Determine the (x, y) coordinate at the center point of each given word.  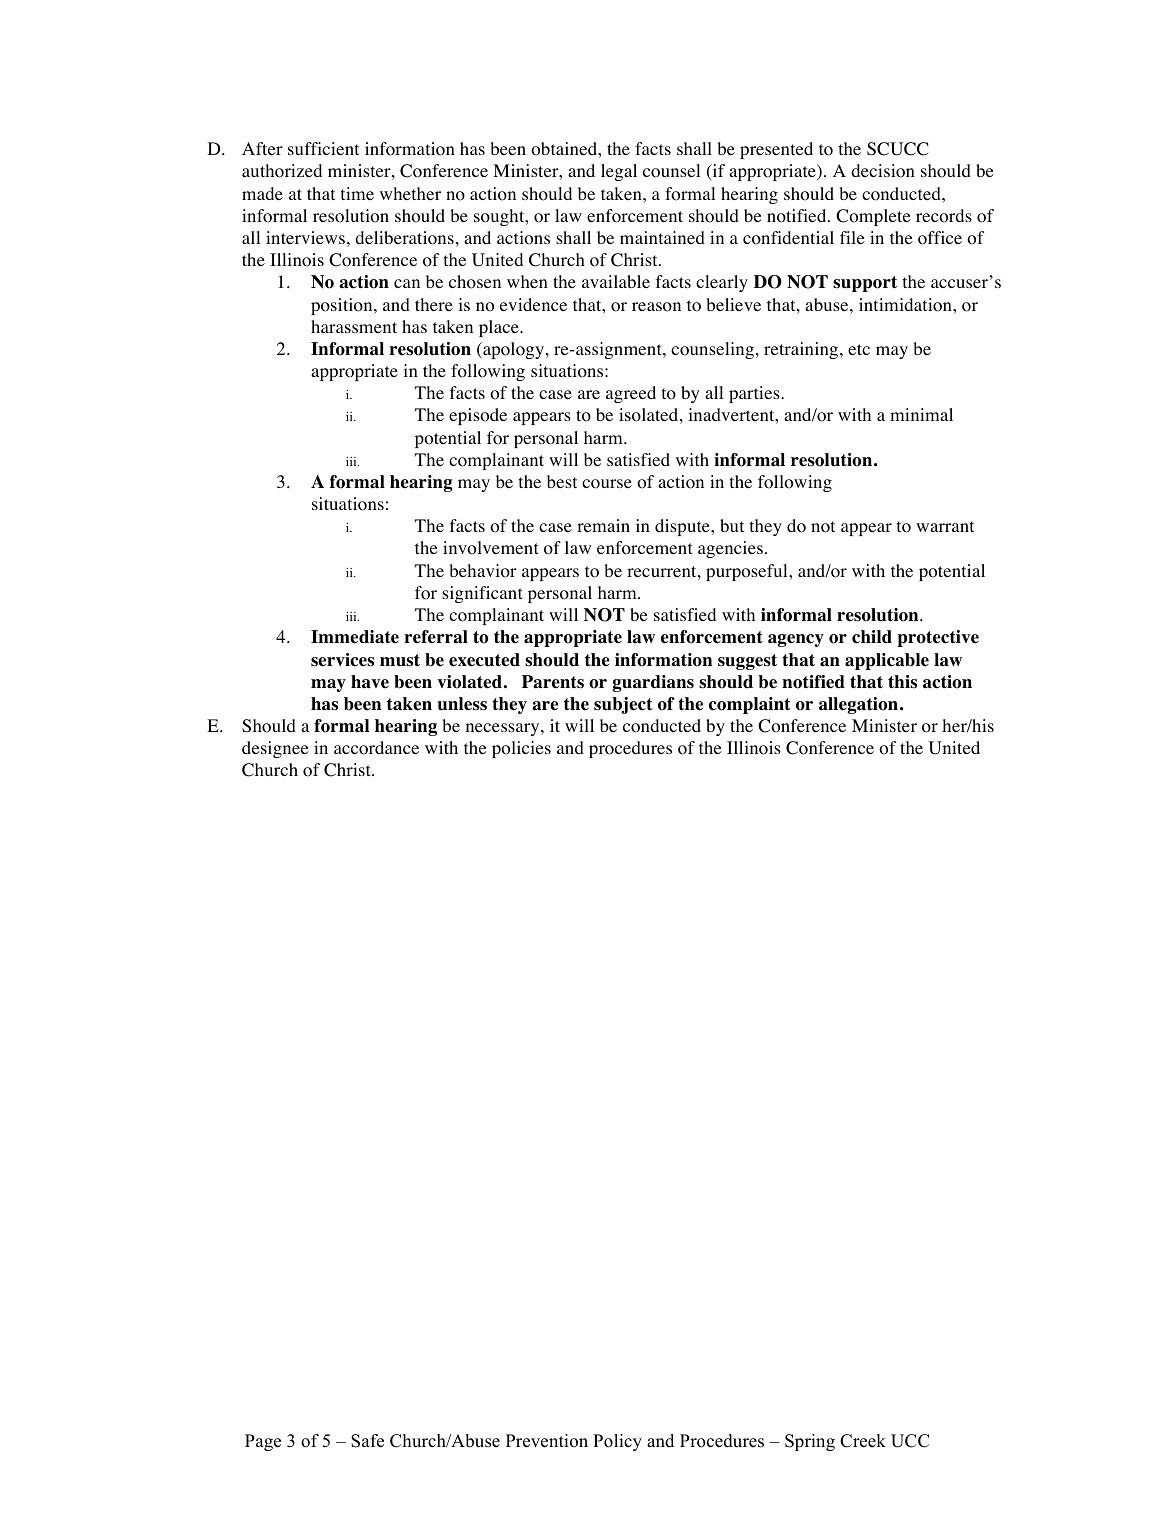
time (357, 193)
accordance (376, 748)
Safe (367, 1441)
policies (521, 749)
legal (619, 172)
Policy (617, 1442)
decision (883, 171)
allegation (858, 705)
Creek (863, 1441)
